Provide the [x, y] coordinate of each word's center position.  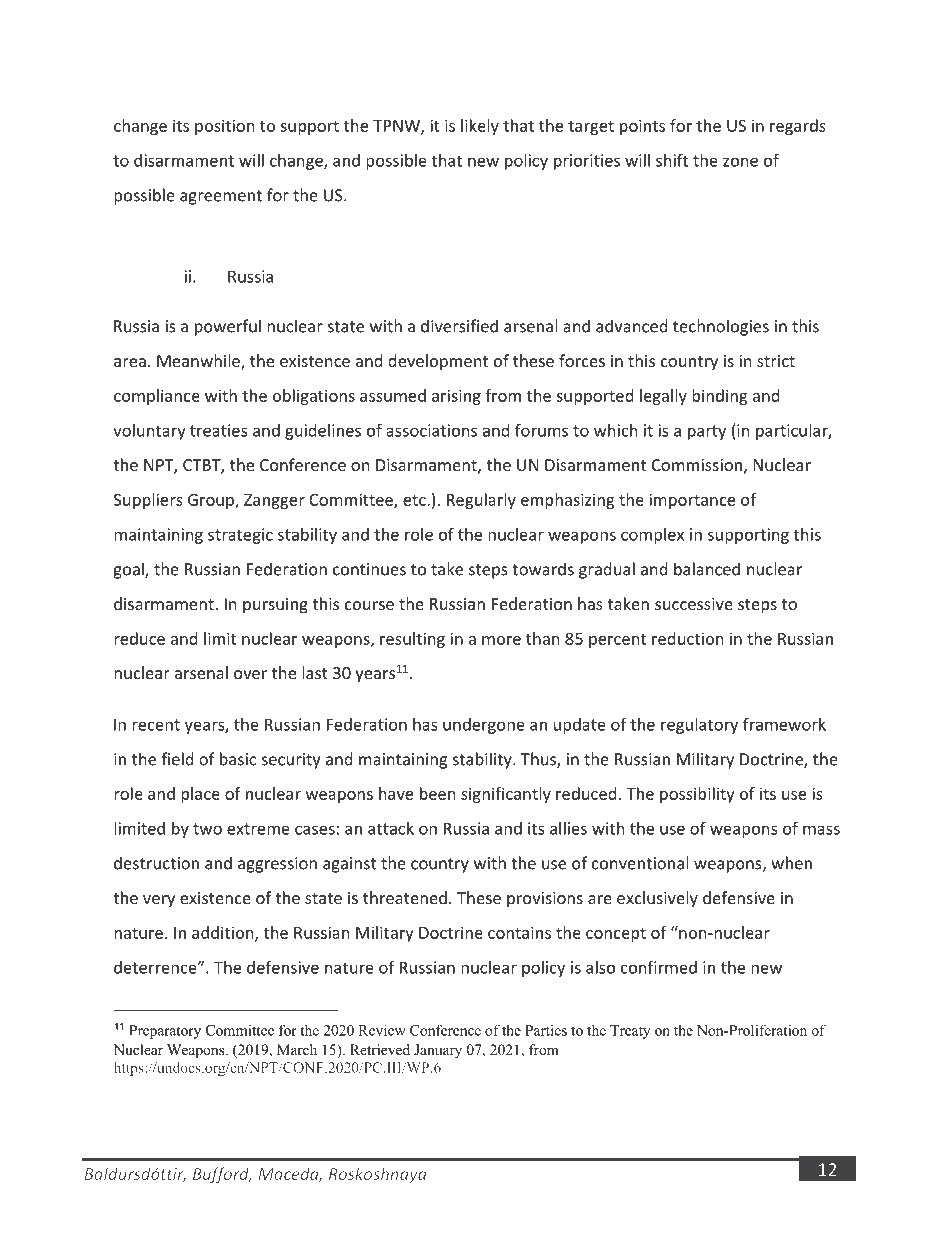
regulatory [699, 726]
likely [480, 127]
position [225, 127]
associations [431, 430]
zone [740, 162]
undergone [484, 726]
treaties [219, 430]
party [707, 432]
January [438, 1051]
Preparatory [165, 1032]
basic [238, 759]
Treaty [630, 1032]
